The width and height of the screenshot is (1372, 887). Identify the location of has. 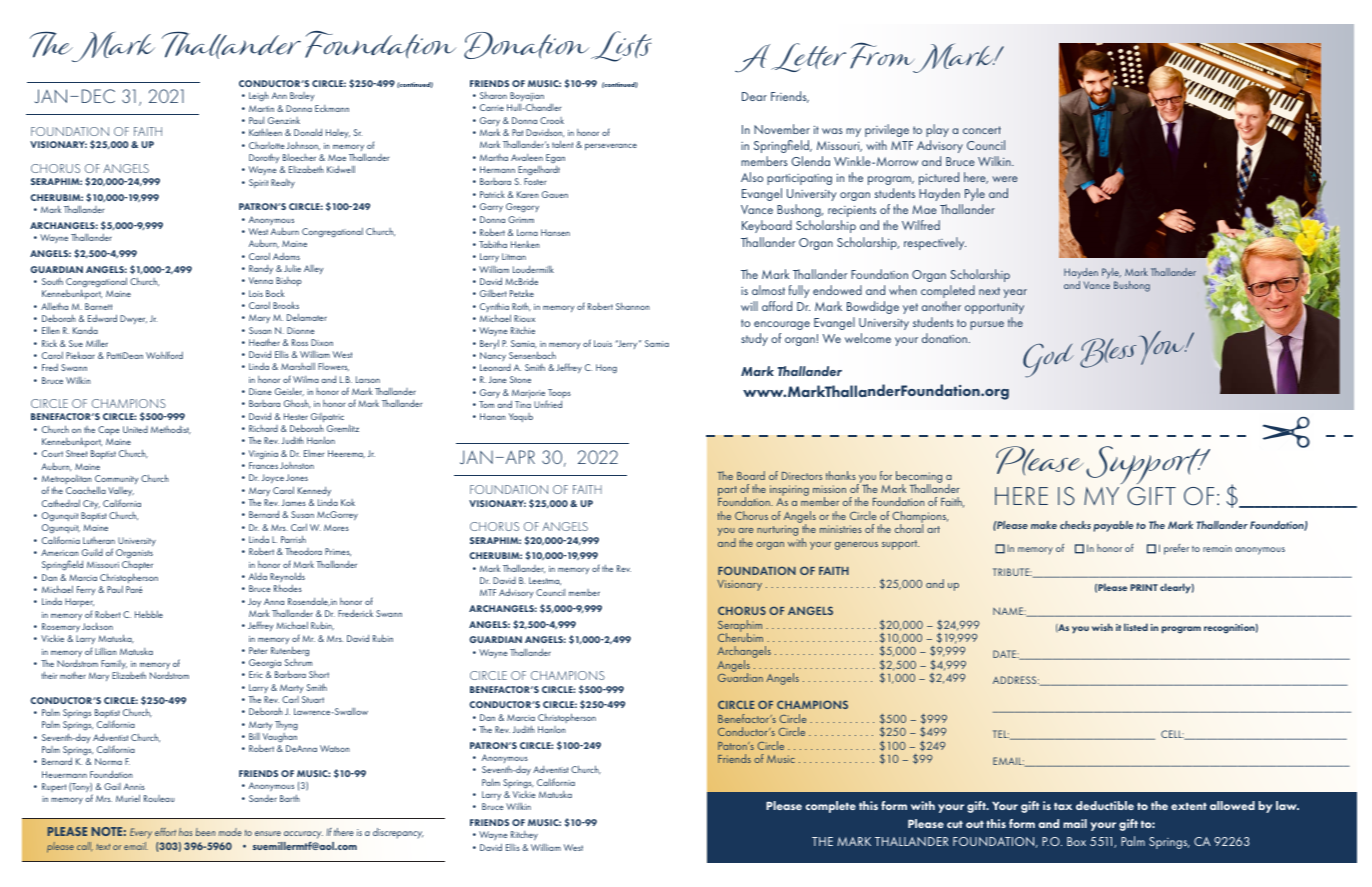
(185, 832).
